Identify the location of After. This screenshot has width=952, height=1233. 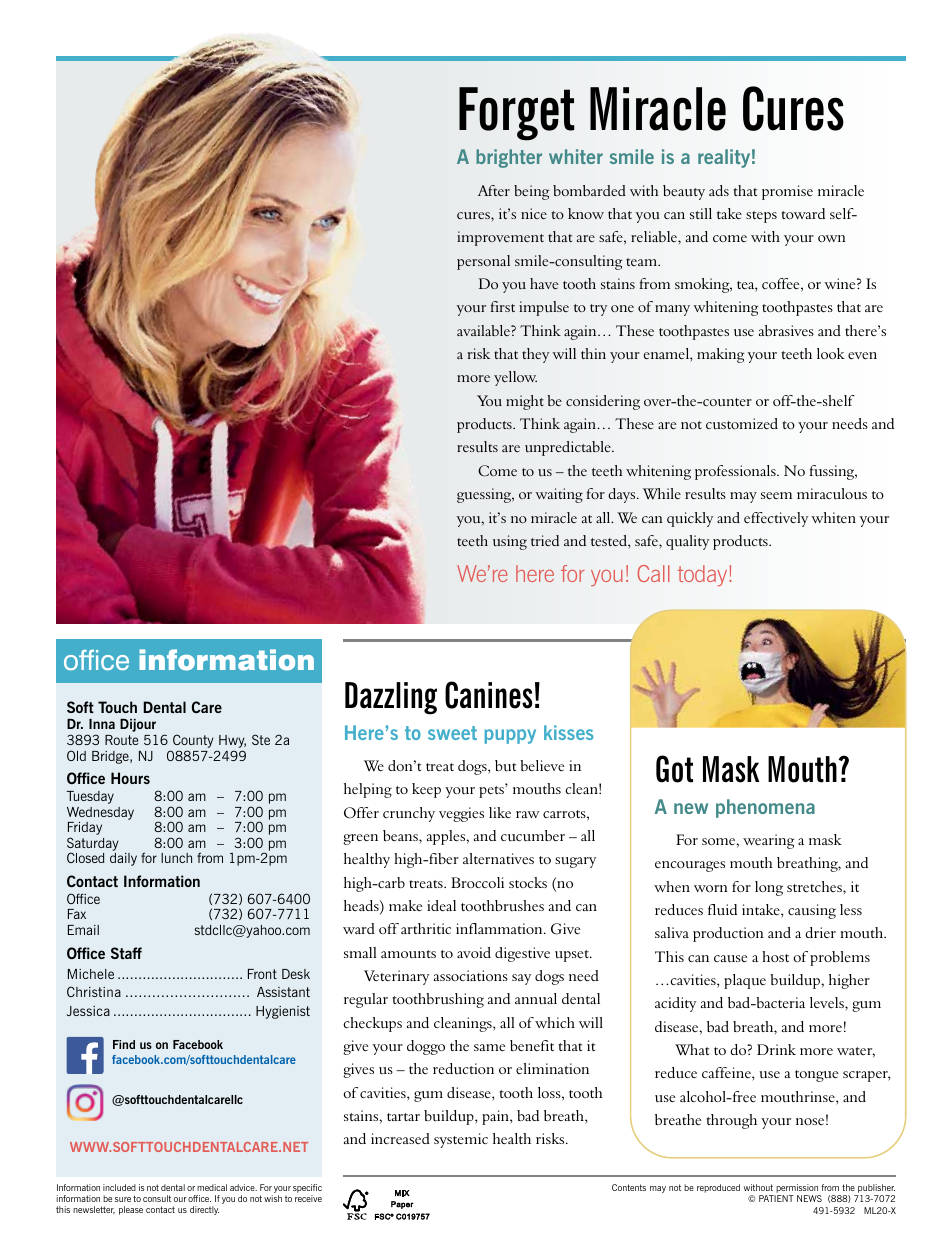
(494, 190).
